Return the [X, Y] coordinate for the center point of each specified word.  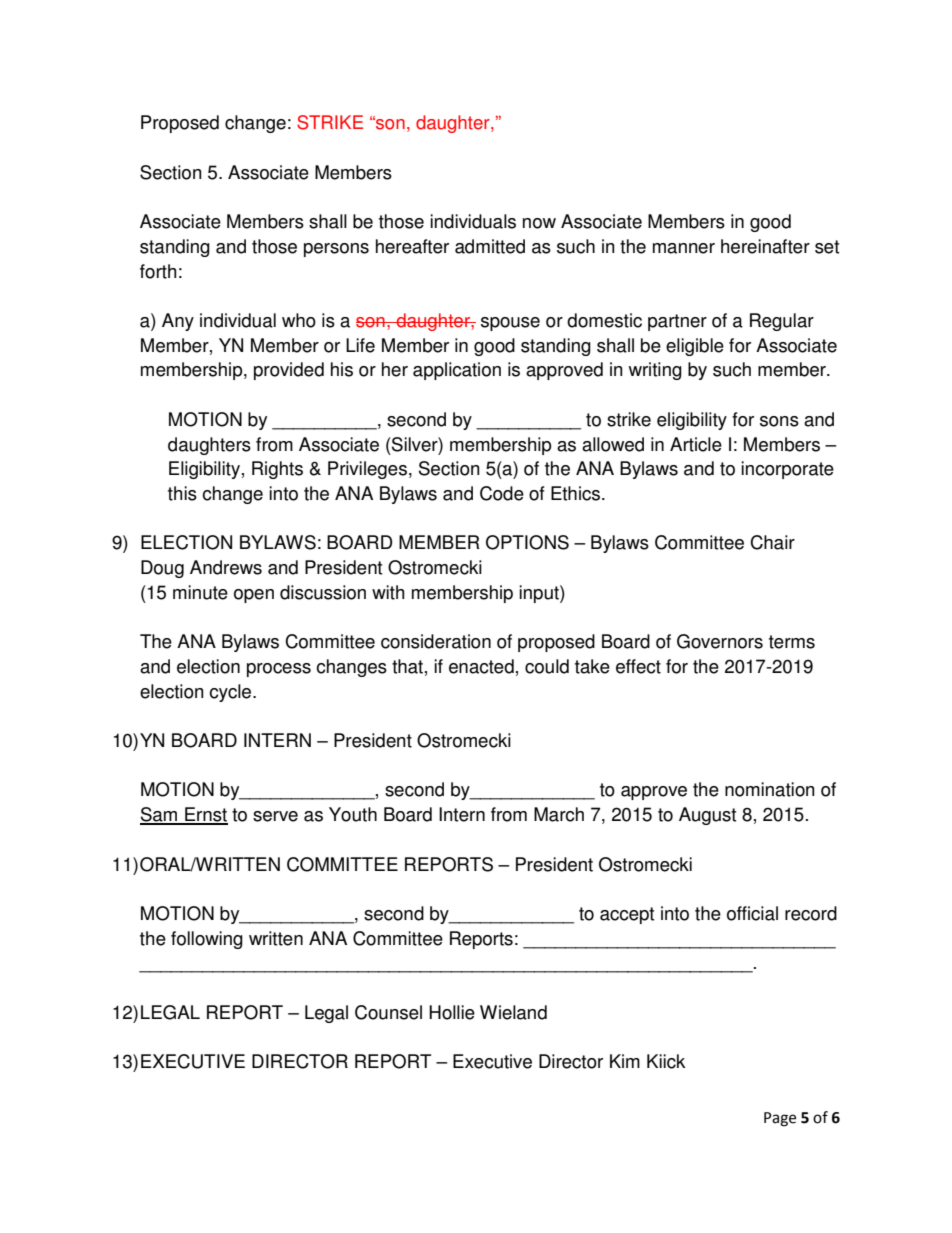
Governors [720, 641]
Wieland [513, 1012]
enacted [481, 666]
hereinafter [765, 246]
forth [158, 271]
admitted [490, 246]
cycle [231, 693]
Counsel [388, 1012]
